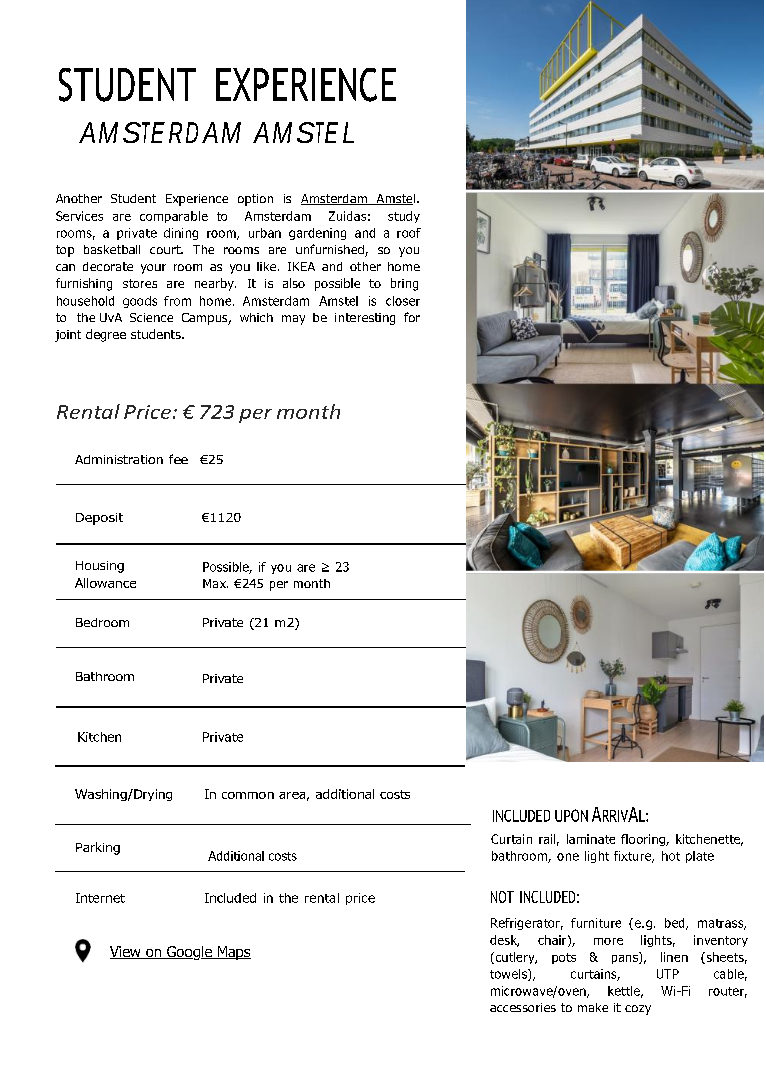 Image resolution: width=766 pixels, height=1072 pixels. Describe the element at coordinates (504, 941) in the page. I see `desk` at that location.
